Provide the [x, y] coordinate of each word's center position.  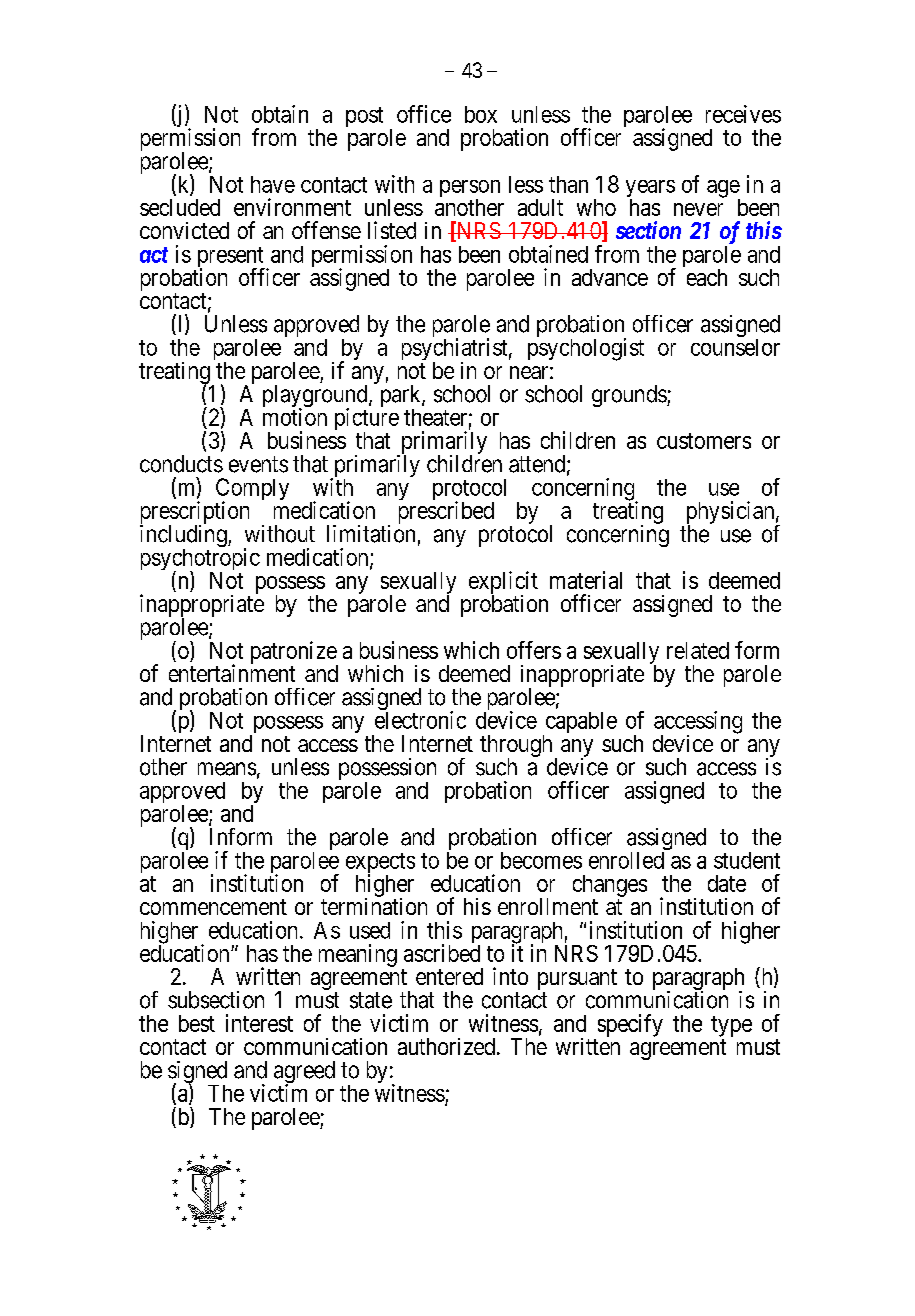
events [258, 464]
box [481, 114]
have [273, 184]
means [227, 769]
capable [580, 724]
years [650, 190]
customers [704, 441]
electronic [420, 720]
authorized [446, 1046]
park [402, 397]
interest [259, 1023]
